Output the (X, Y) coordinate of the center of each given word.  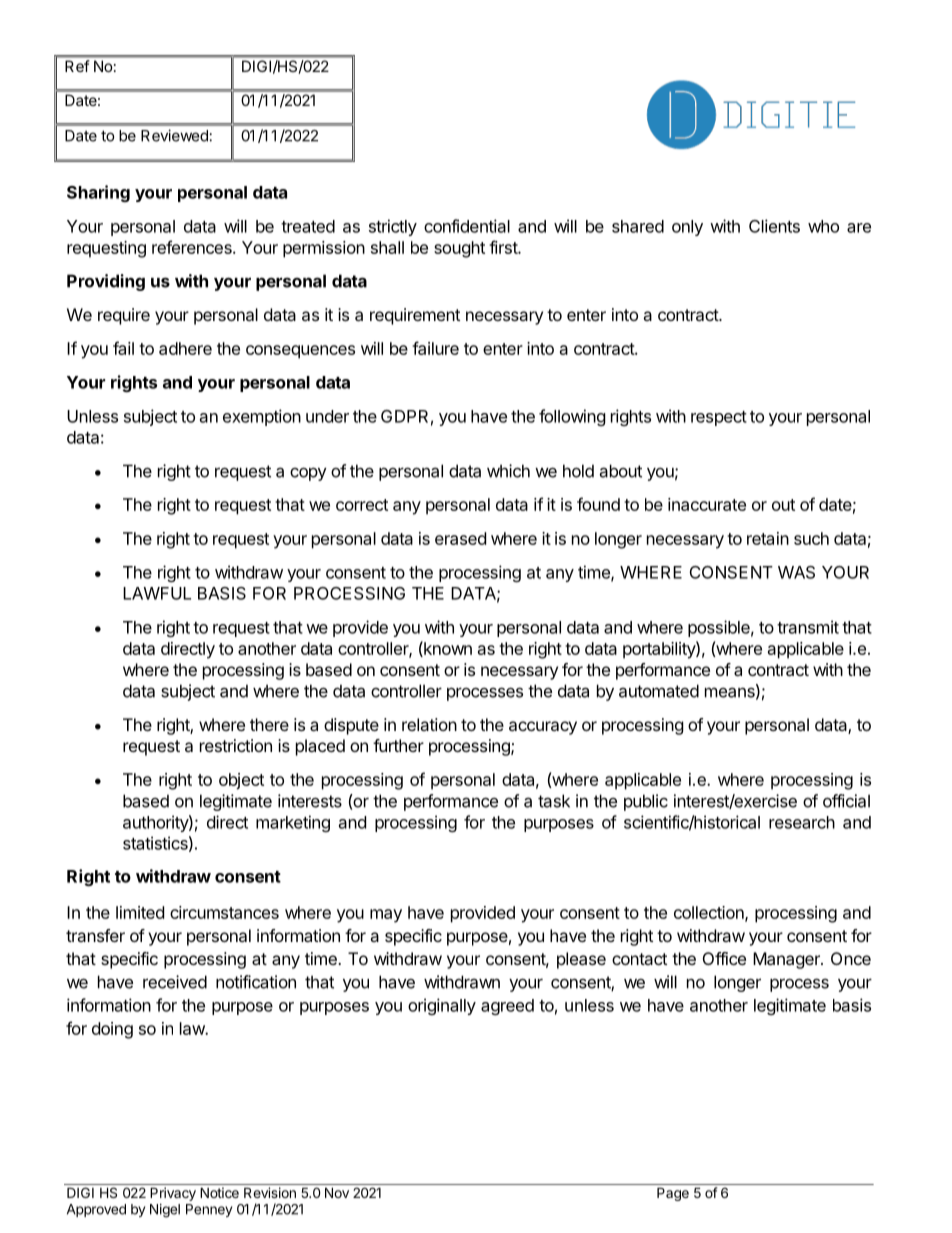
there (269, 724)
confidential (467, 226)
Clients (774, 226)
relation (429, 724)
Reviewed (174, 135)
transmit (808, 627)
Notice (219, 1192)
